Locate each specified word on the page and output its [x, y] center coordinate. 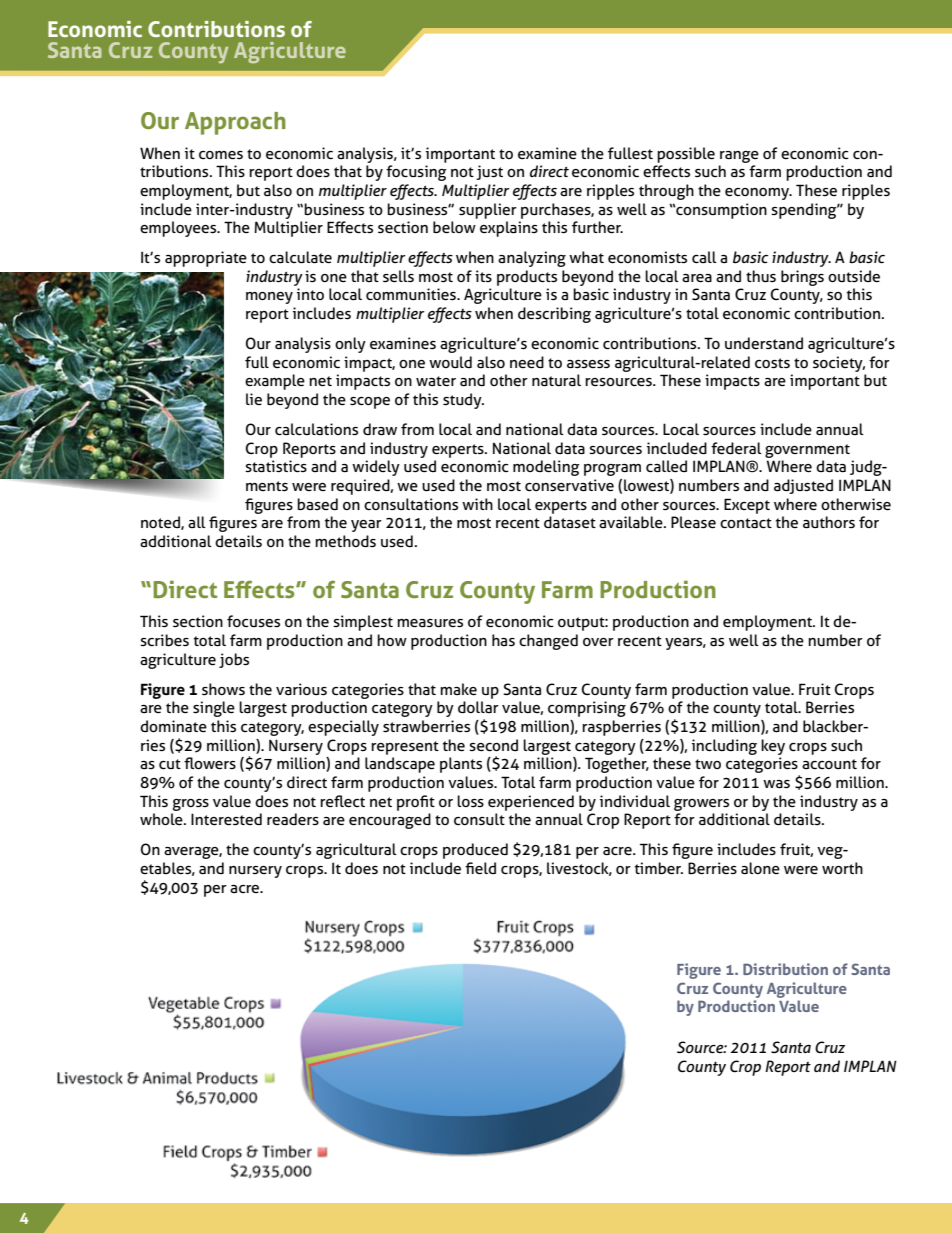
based [317, 504]
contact [746, 523]
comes [221, 155]
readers [293, 819]
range [739, 157]
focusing [416, 173]
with [477, 504]
